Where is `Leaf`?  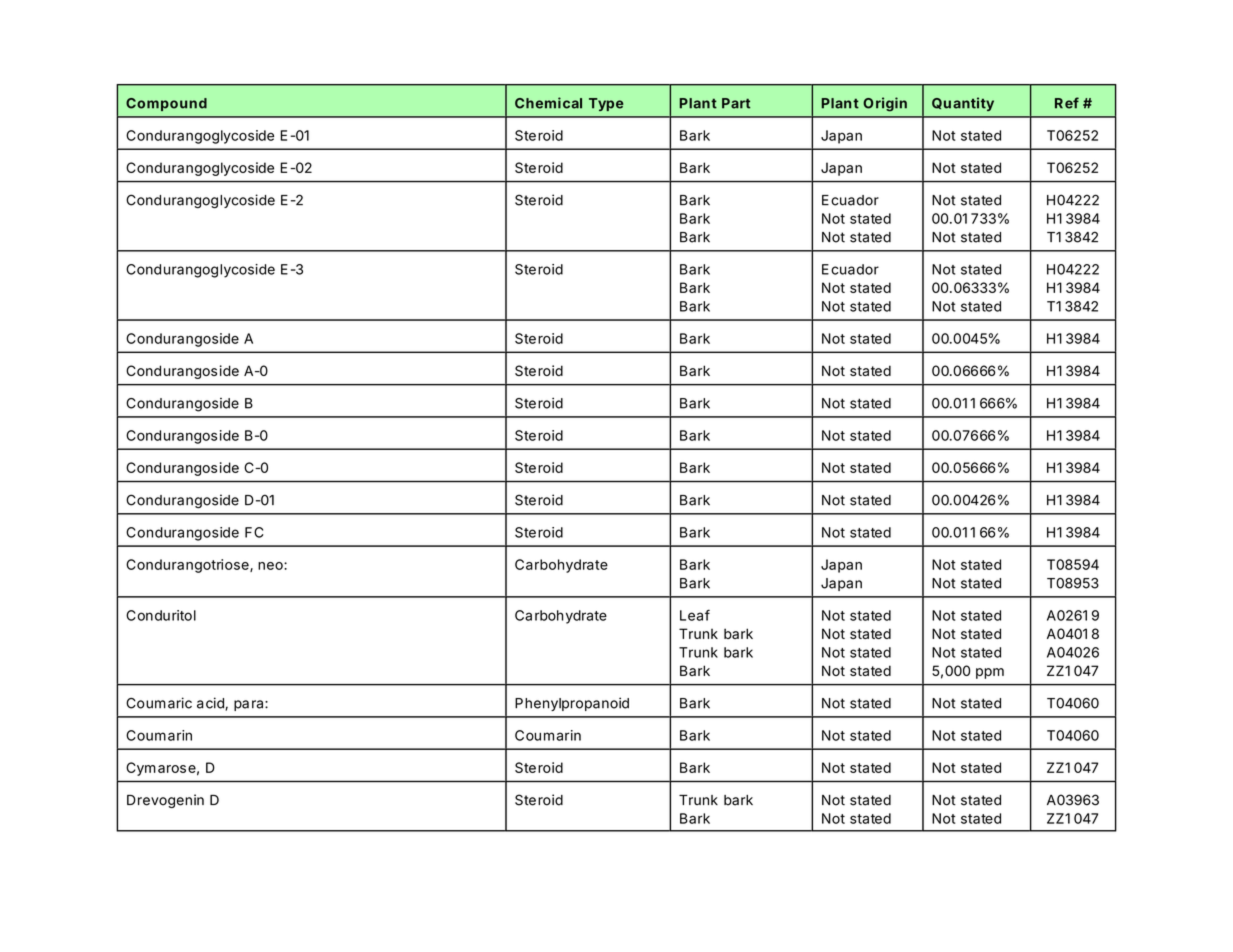
Leaf is located at coordinates (695, 615).
